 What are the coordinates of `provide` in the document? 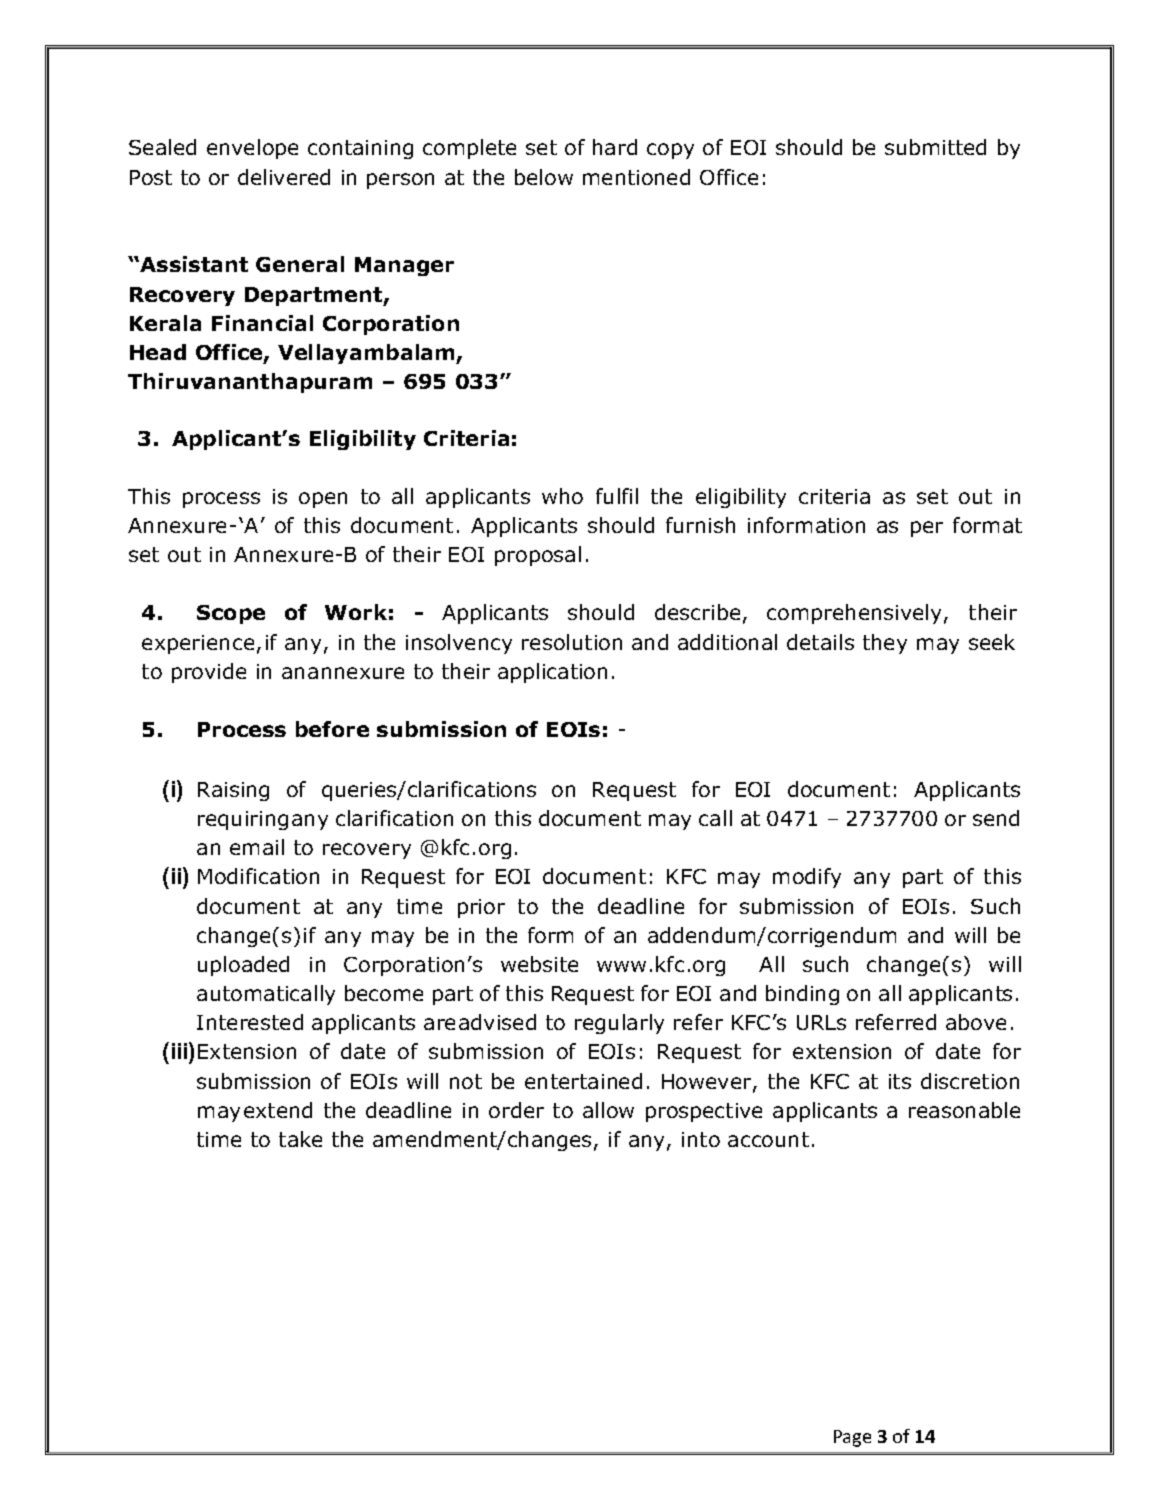 It's located at (209, 673).
